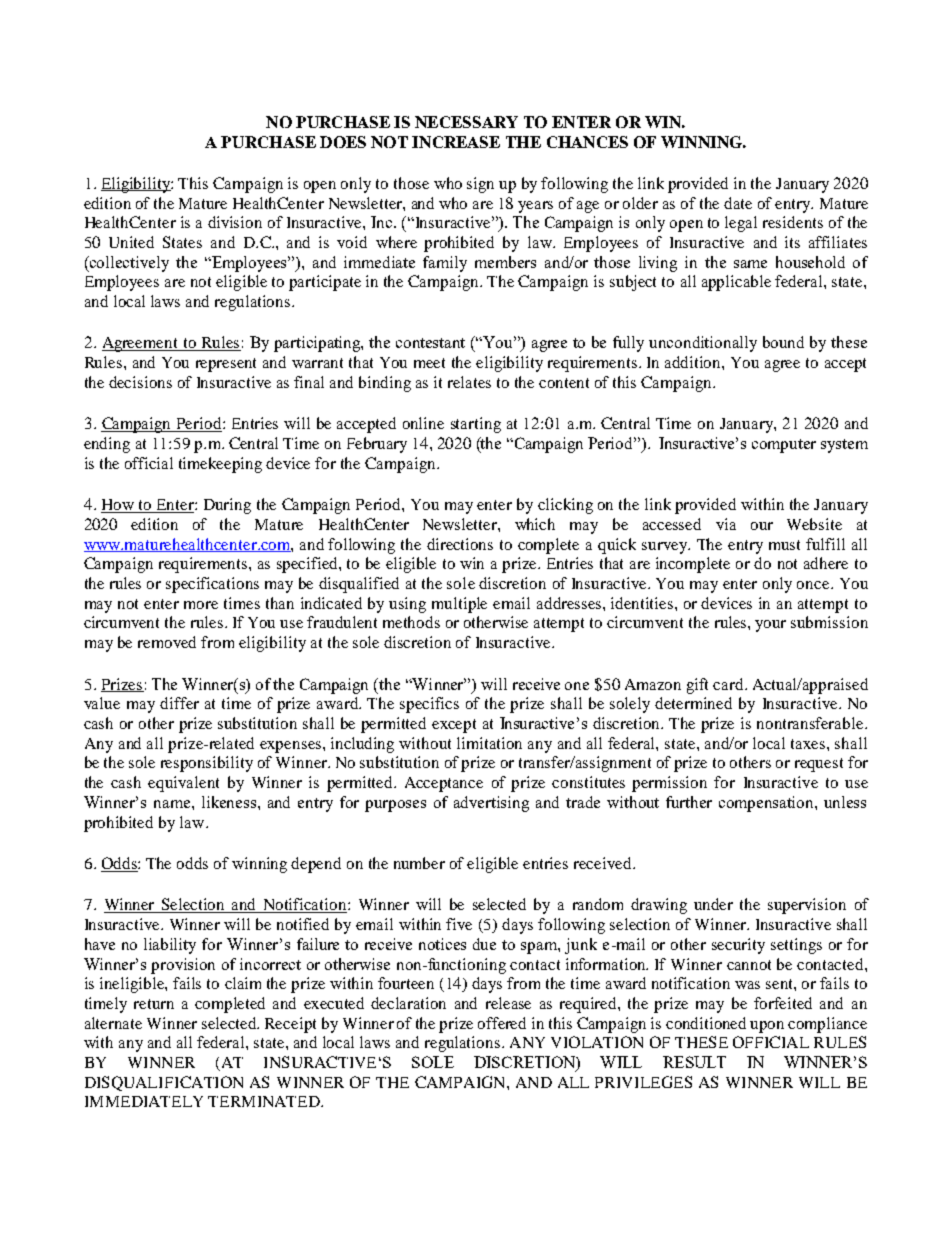 Image resolution: width=952 pixels, height=1233 pixels. Describe the element at coordinates (164, 1083) in the screenshot. I see `DISQUALIFICATION` at that location.
